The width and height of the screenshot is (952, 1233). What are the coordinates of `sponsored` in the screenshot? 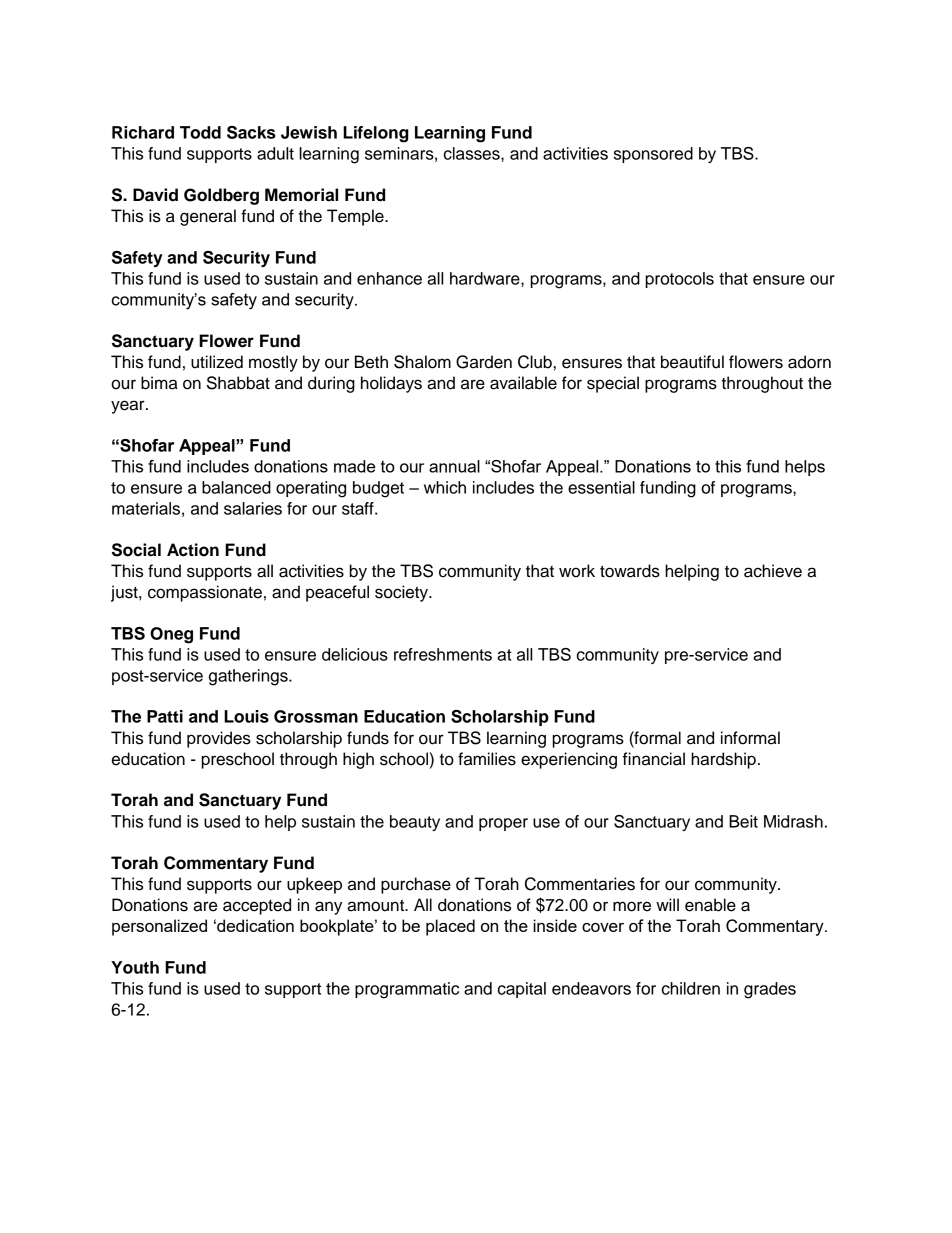 It's located at (653, 155).
